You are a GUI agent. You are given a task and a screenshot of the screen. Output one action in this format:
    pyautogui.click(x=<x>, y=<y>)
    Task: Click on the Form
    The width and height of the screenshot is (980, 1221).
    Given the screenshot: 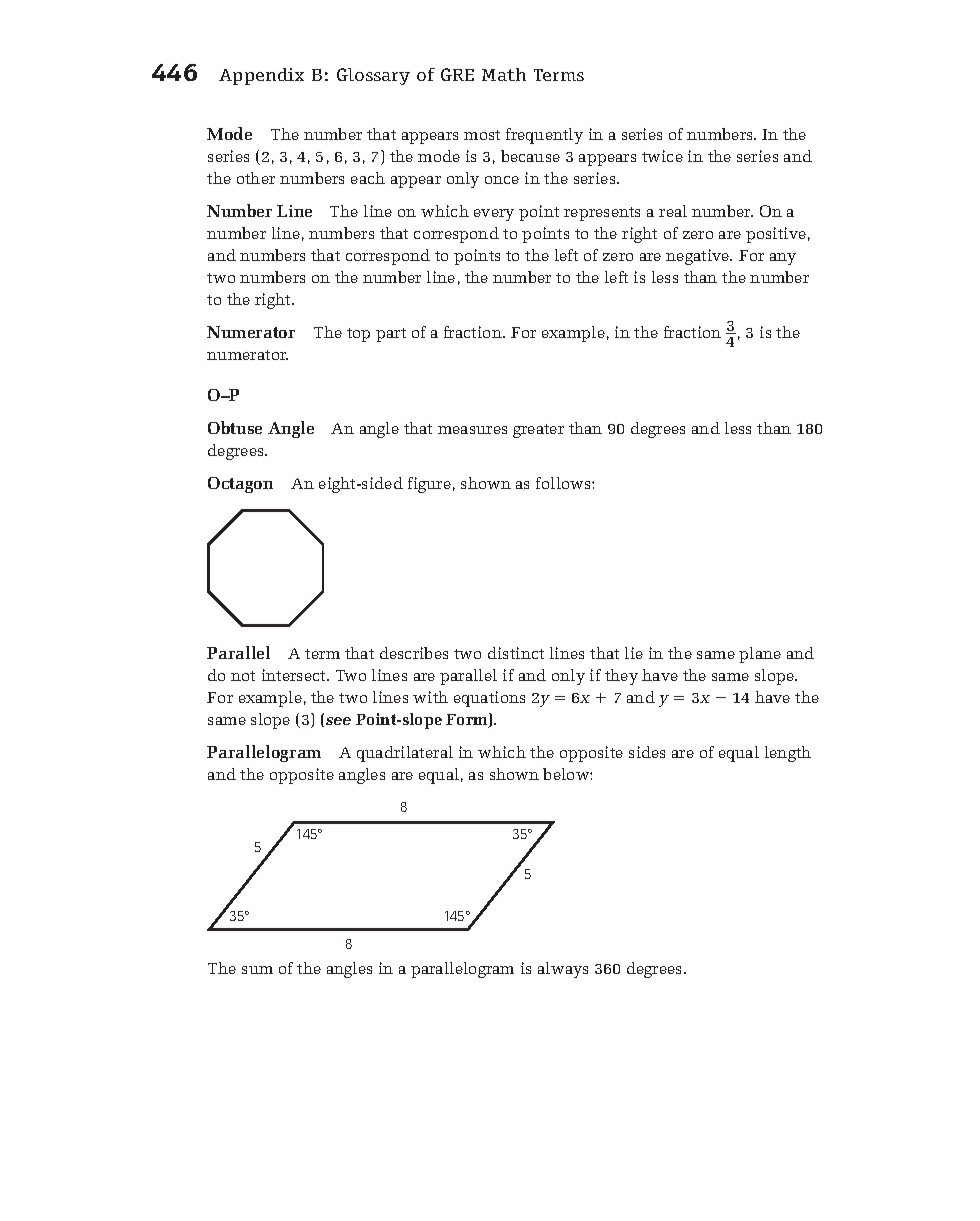 What is the action you would take?
    pyautogui.click(x=468, y=720)
